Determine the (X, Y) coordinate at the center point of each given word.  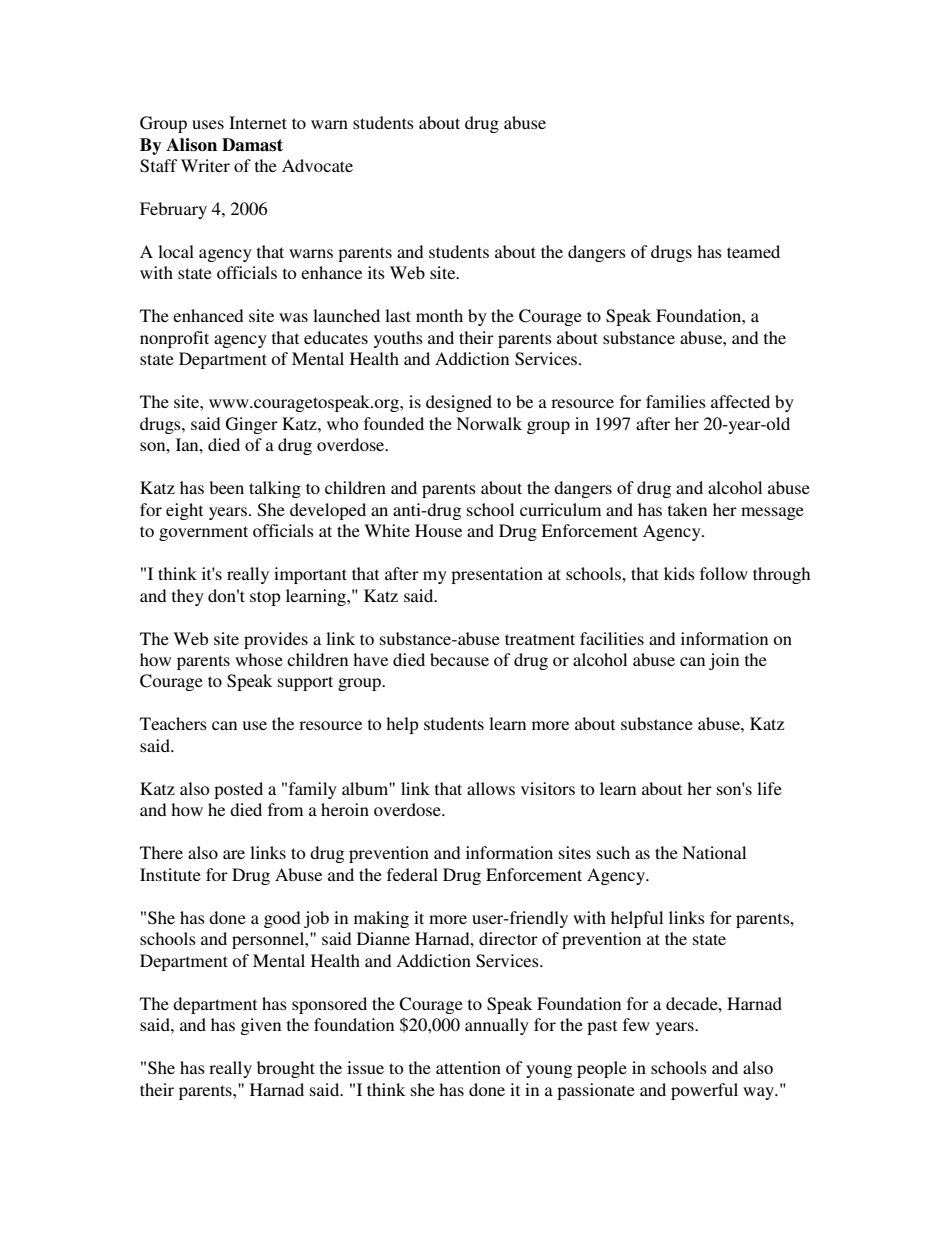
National (714, 852)
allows (491, 788)
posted (238, 790)
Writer (205, 165)
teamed (753, 251)
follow (724, 573)
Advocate (317, 165)
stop (265, 598)
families (676, 401)
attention (468, 1067)
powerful (704, 1091)
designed (459, 403)
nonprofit (174, 339)
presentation (497, 575)
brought (286, 1069)
